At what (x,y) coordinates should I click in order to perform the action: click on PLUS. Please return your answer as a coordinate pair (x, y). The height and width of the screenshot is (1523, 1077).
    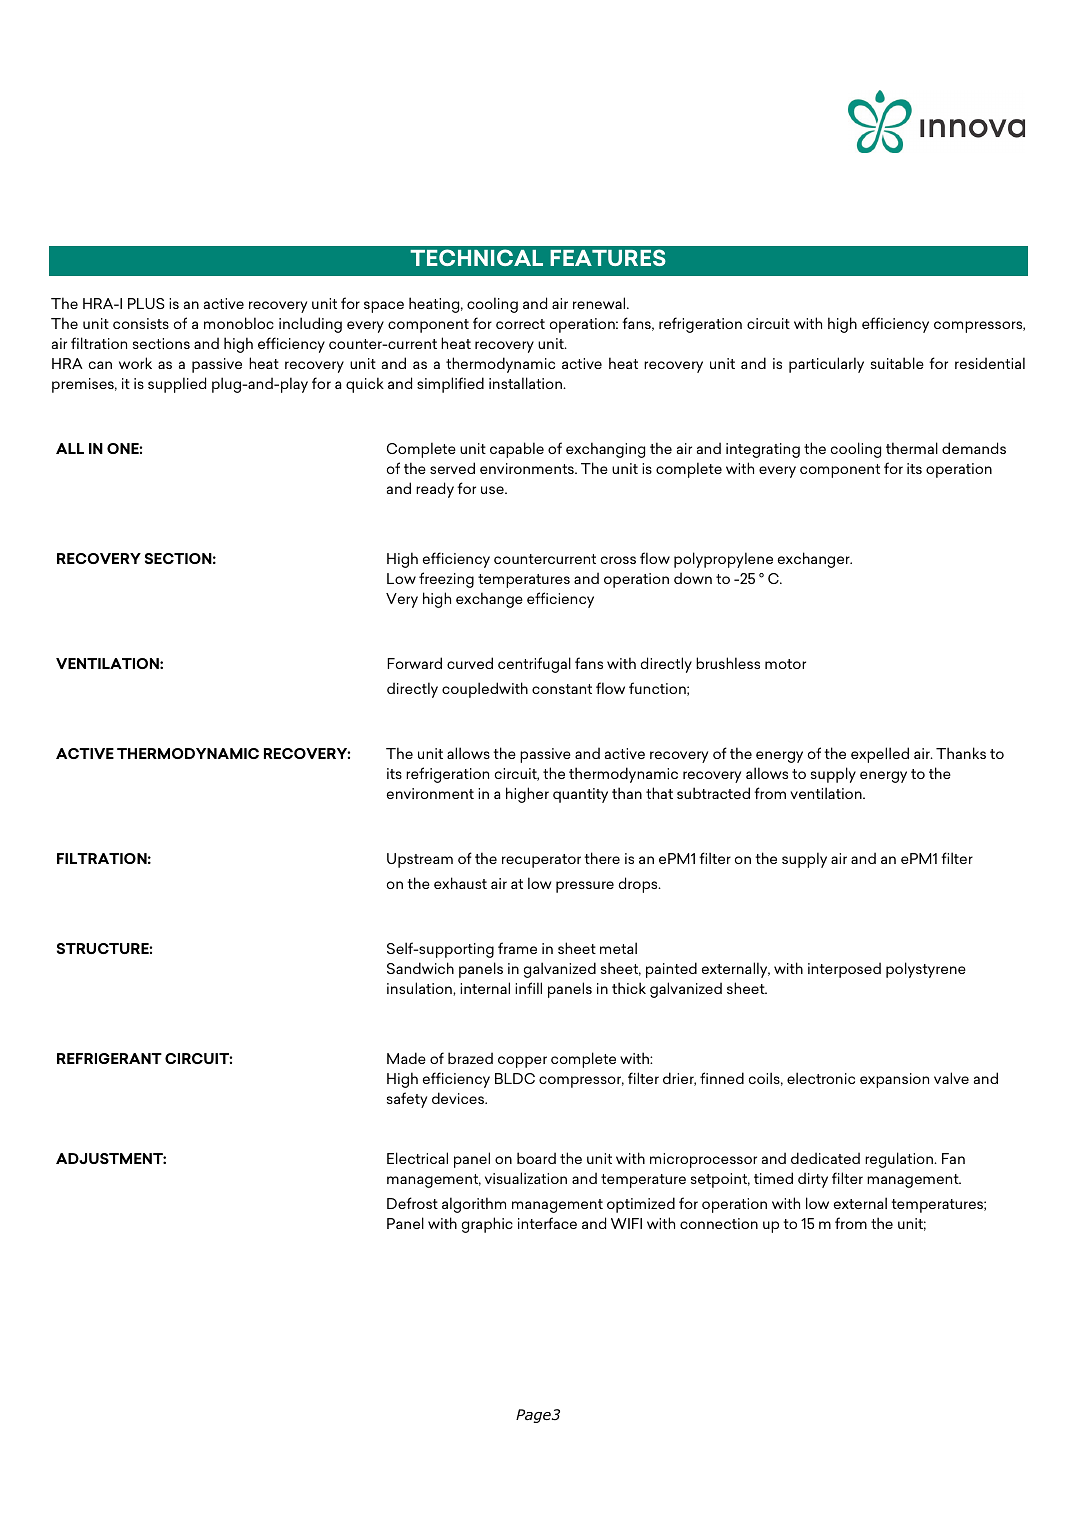
    Looking at the image, I should click on (146, 303).
